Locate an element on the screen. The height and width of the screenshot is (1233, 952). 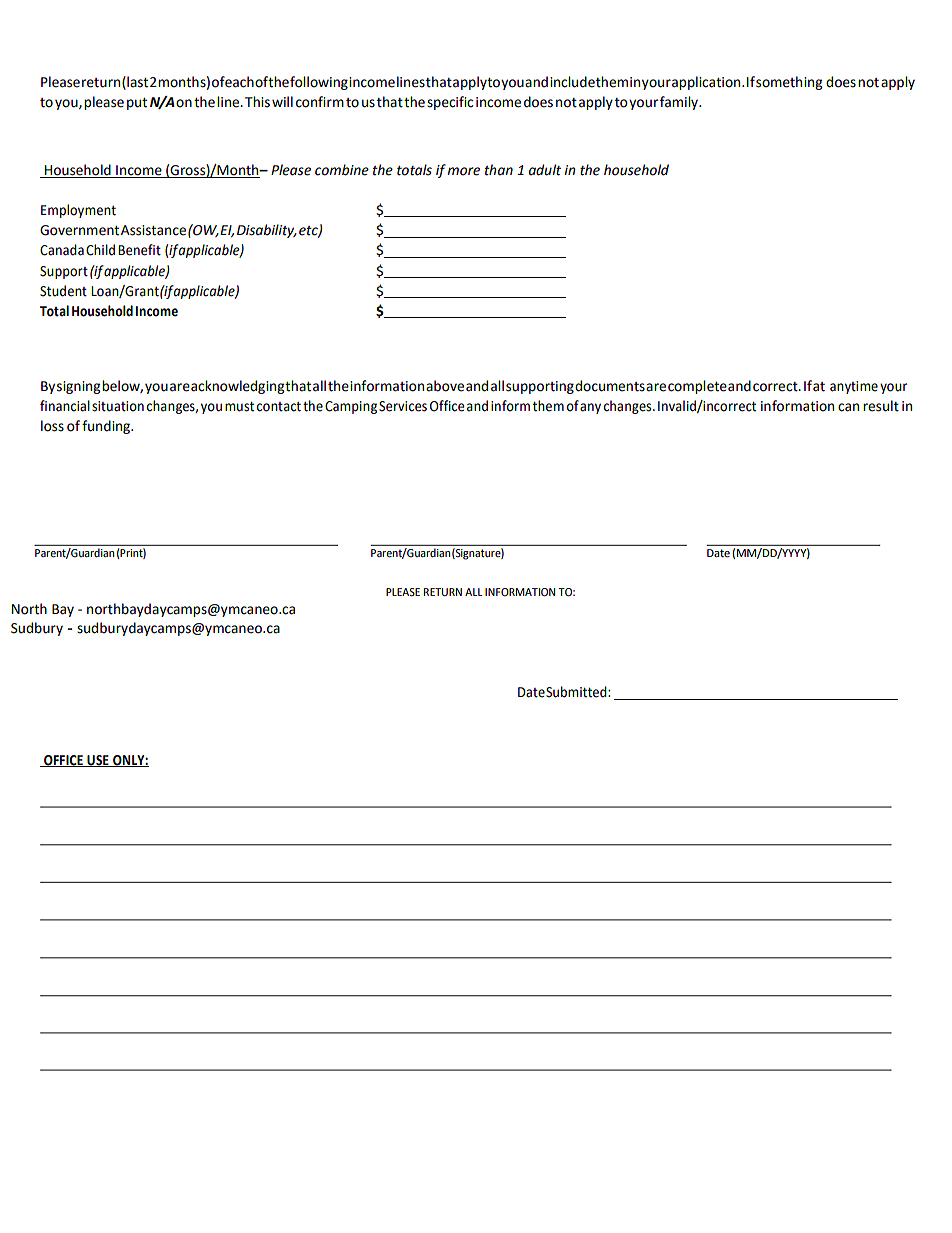
specific is located at coordinates (450, 103).
